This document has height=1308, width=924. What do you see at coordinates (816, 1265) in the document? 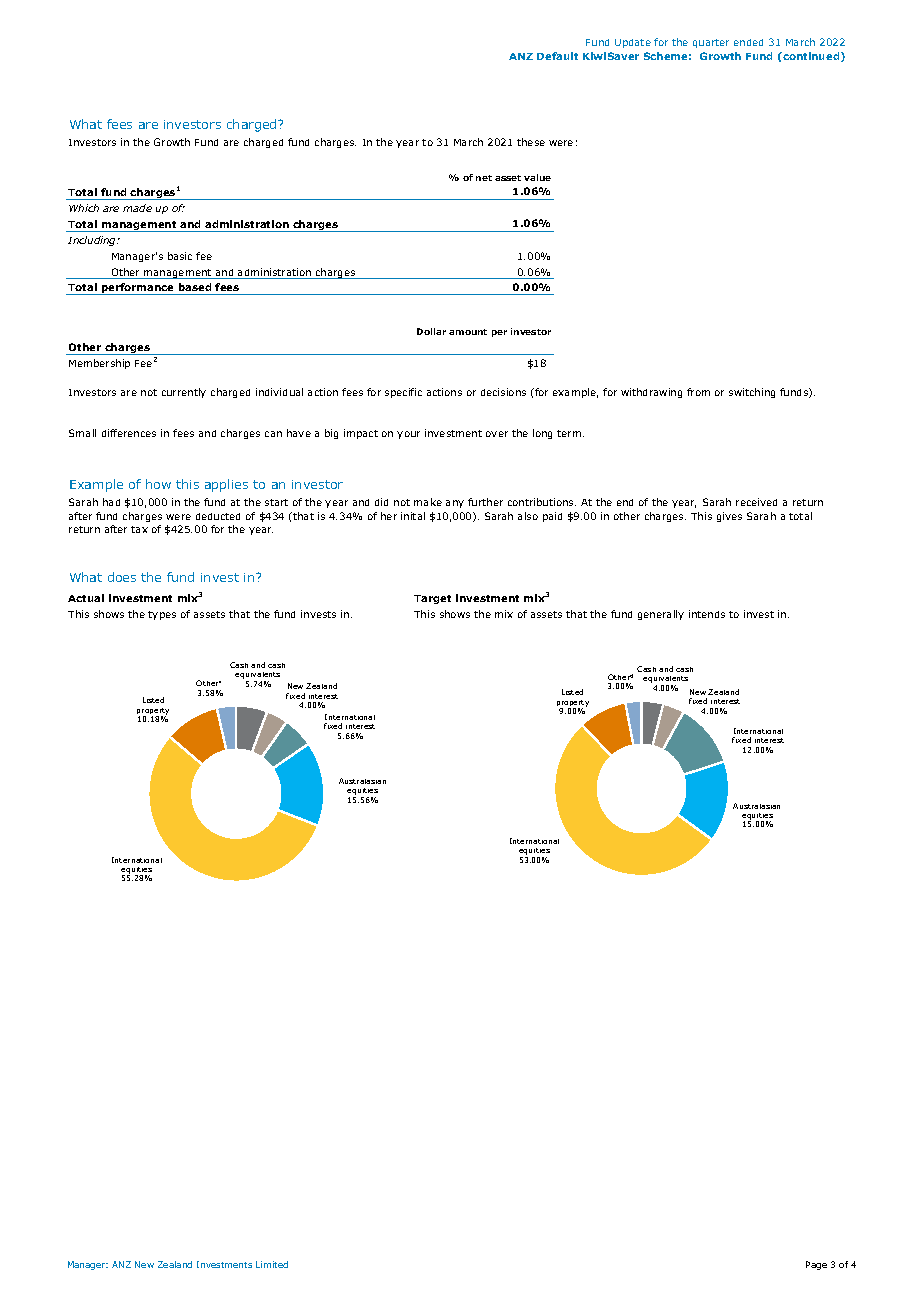
I see `Page` at bounding box center [816, 1265].
